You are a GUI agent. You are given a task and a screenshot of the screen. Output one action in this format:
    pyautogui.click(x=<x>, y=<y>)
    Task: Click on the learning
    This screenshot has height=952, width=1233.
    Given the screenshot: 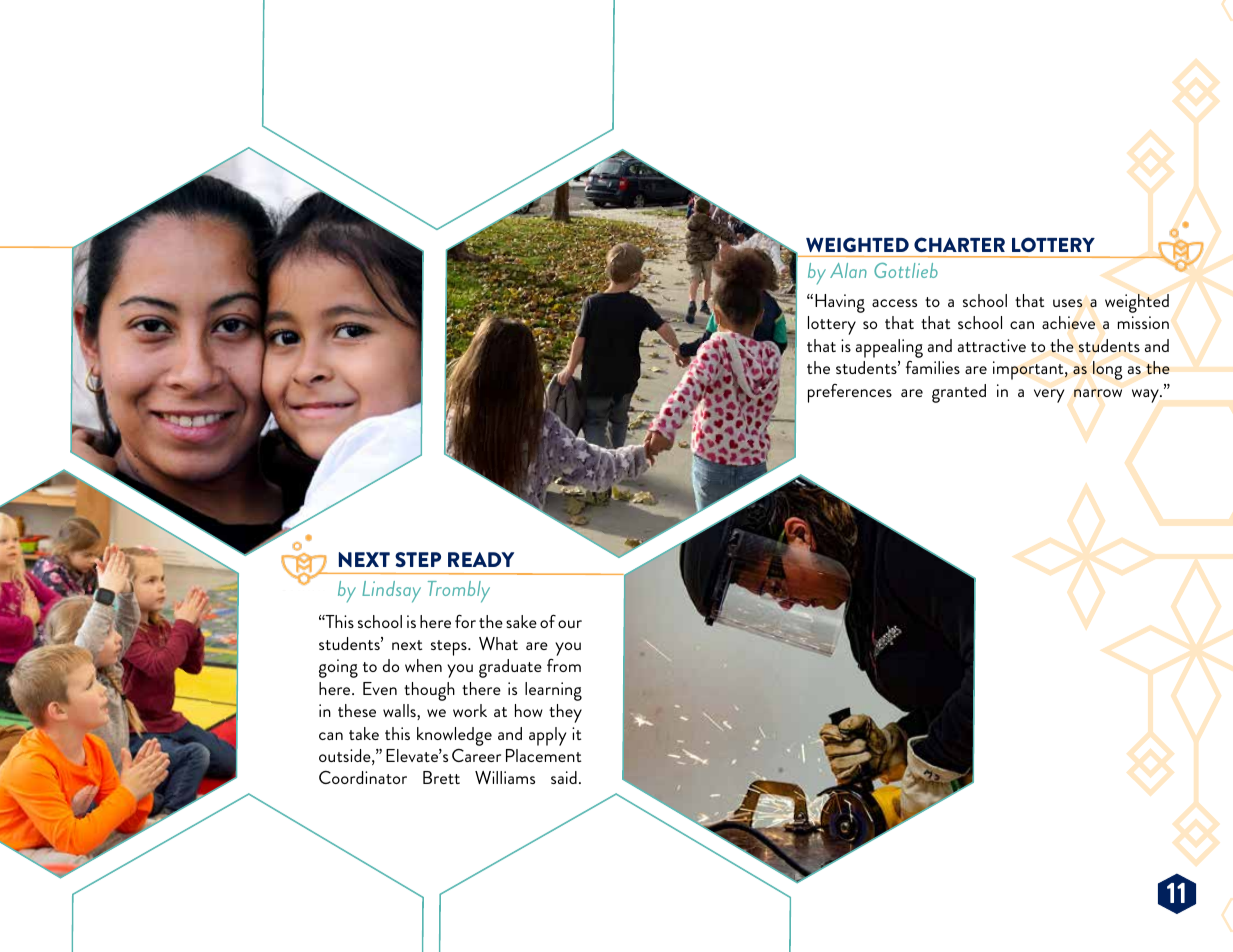 What is the action you would take?
    pyautogui.click(x=553, y=691)
